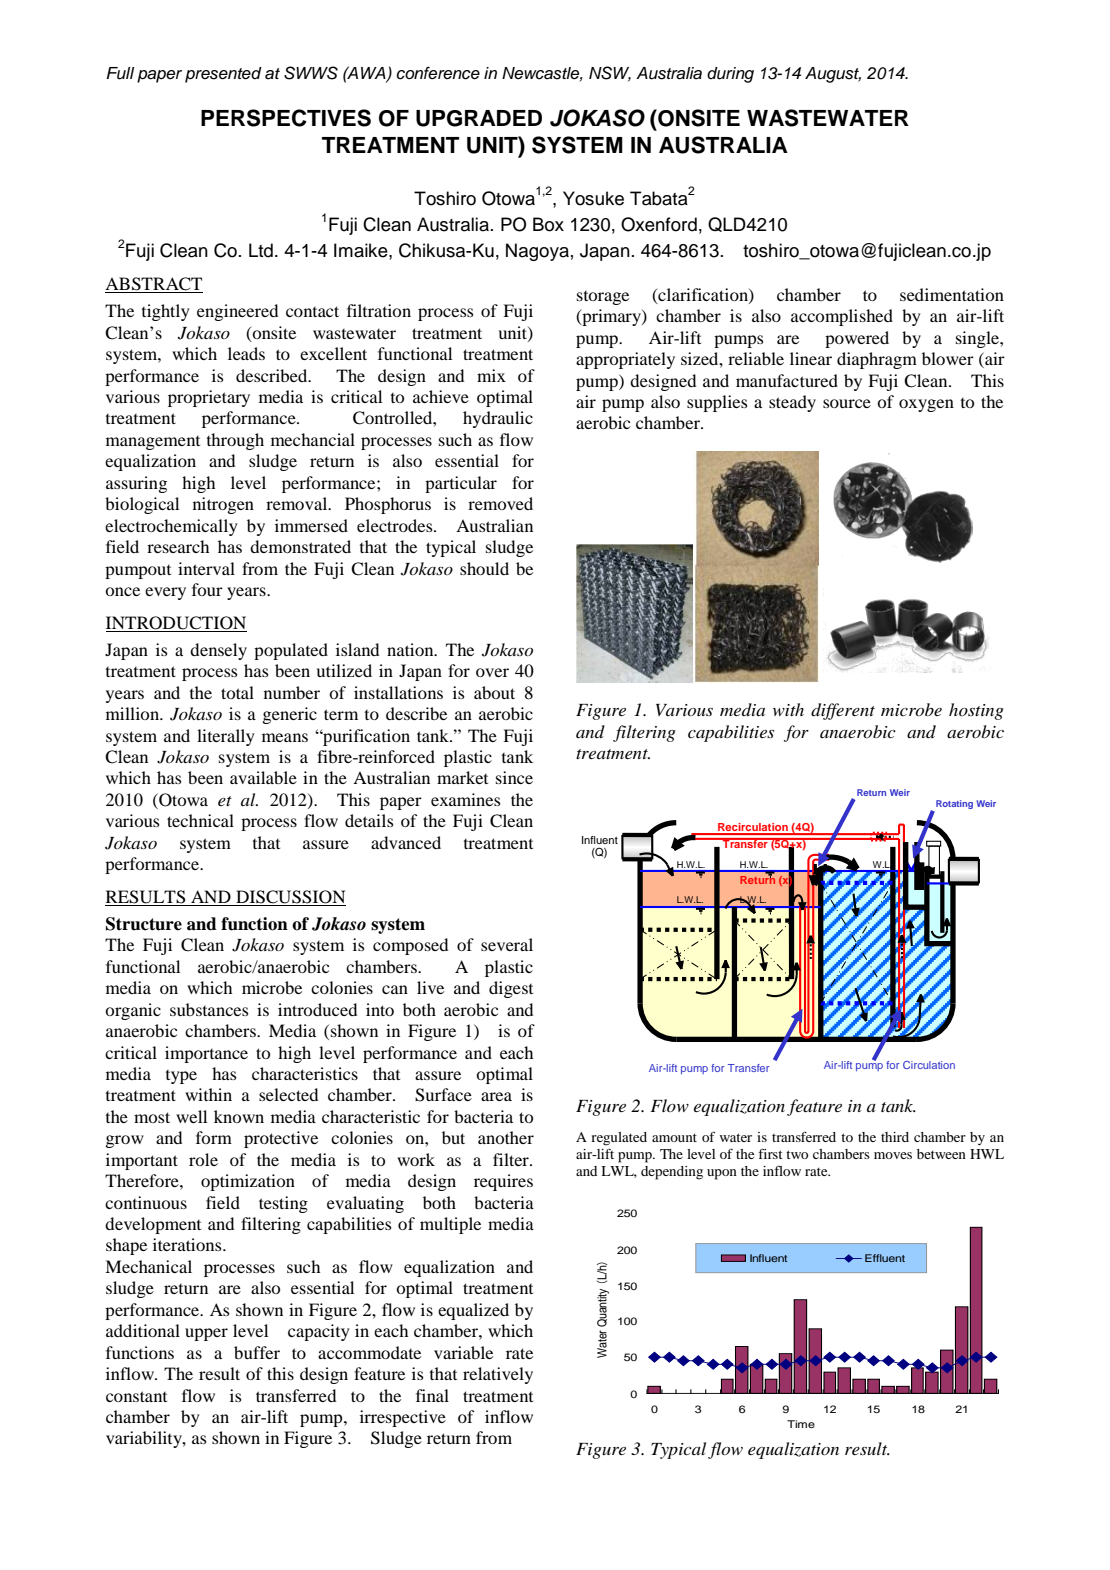 This document has height=1570, width=1110. What do you see at coordinates (514, 777) in the document?
I see `since` at bounding box center [514, 777].
